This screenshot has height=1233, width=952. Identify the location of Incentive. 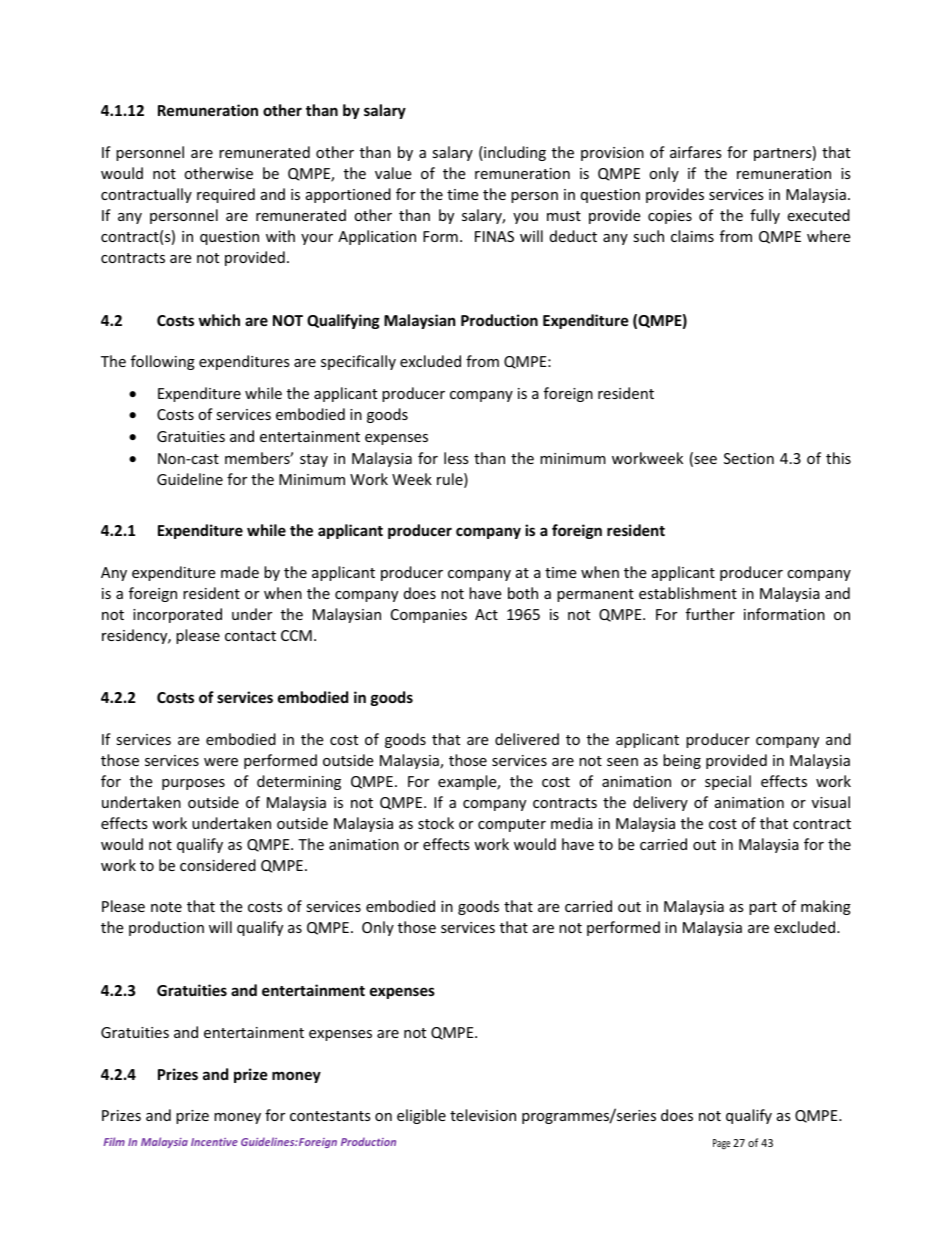
(214, 1142).
